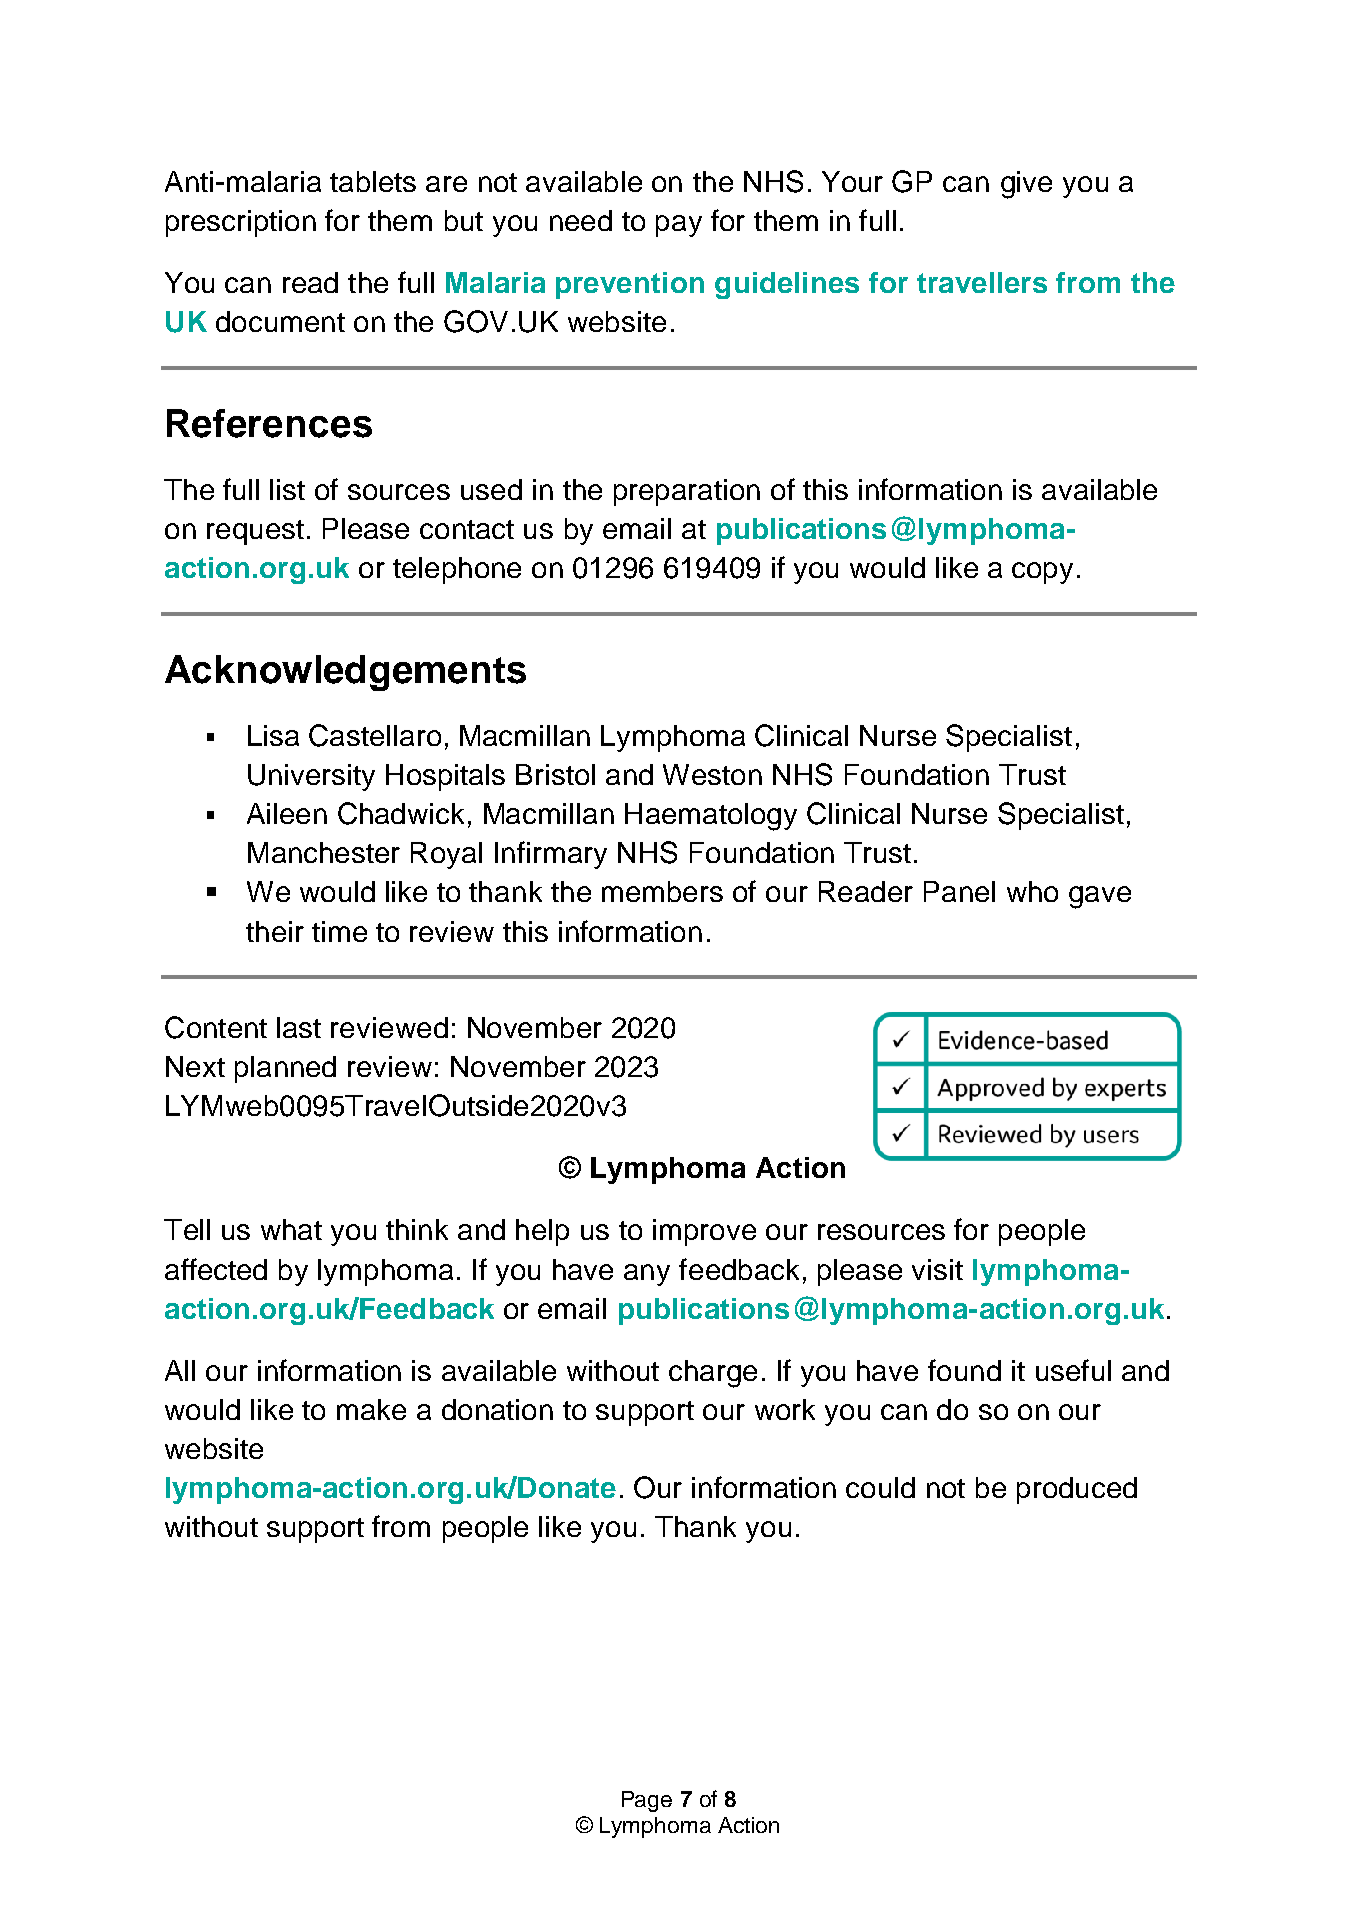 The image size is (1357, 1919). Describe the element at coordinates (959, 891) in the image. I see `Panel` at that location.
